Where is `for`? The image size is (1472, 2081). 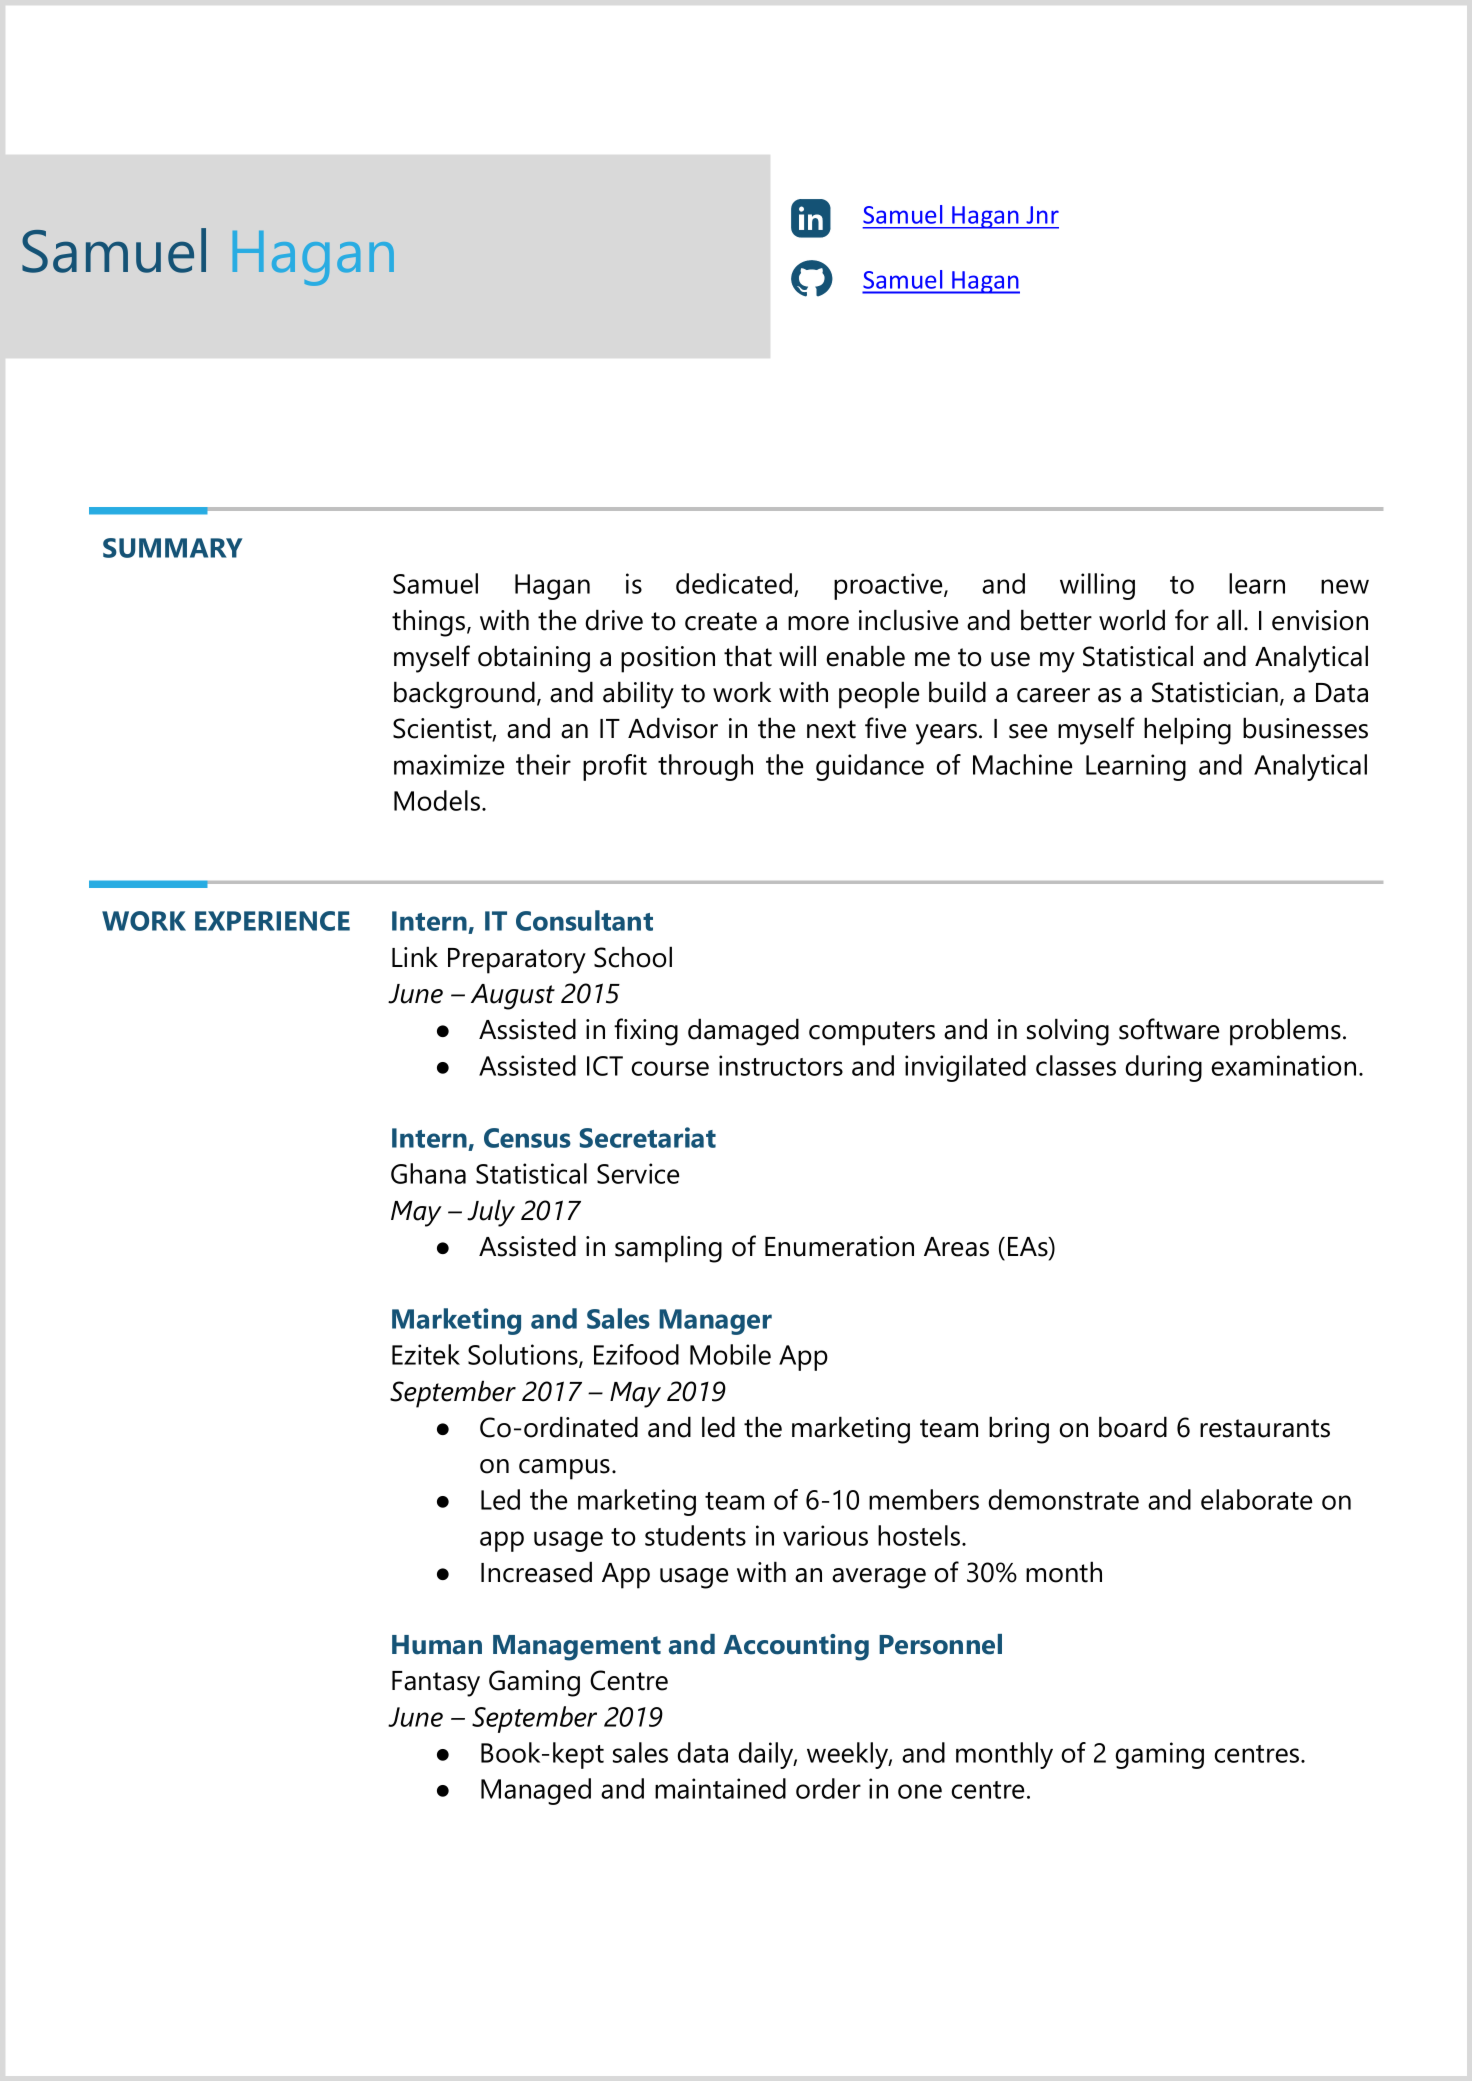
for is located at coordinates (1192, 620).
